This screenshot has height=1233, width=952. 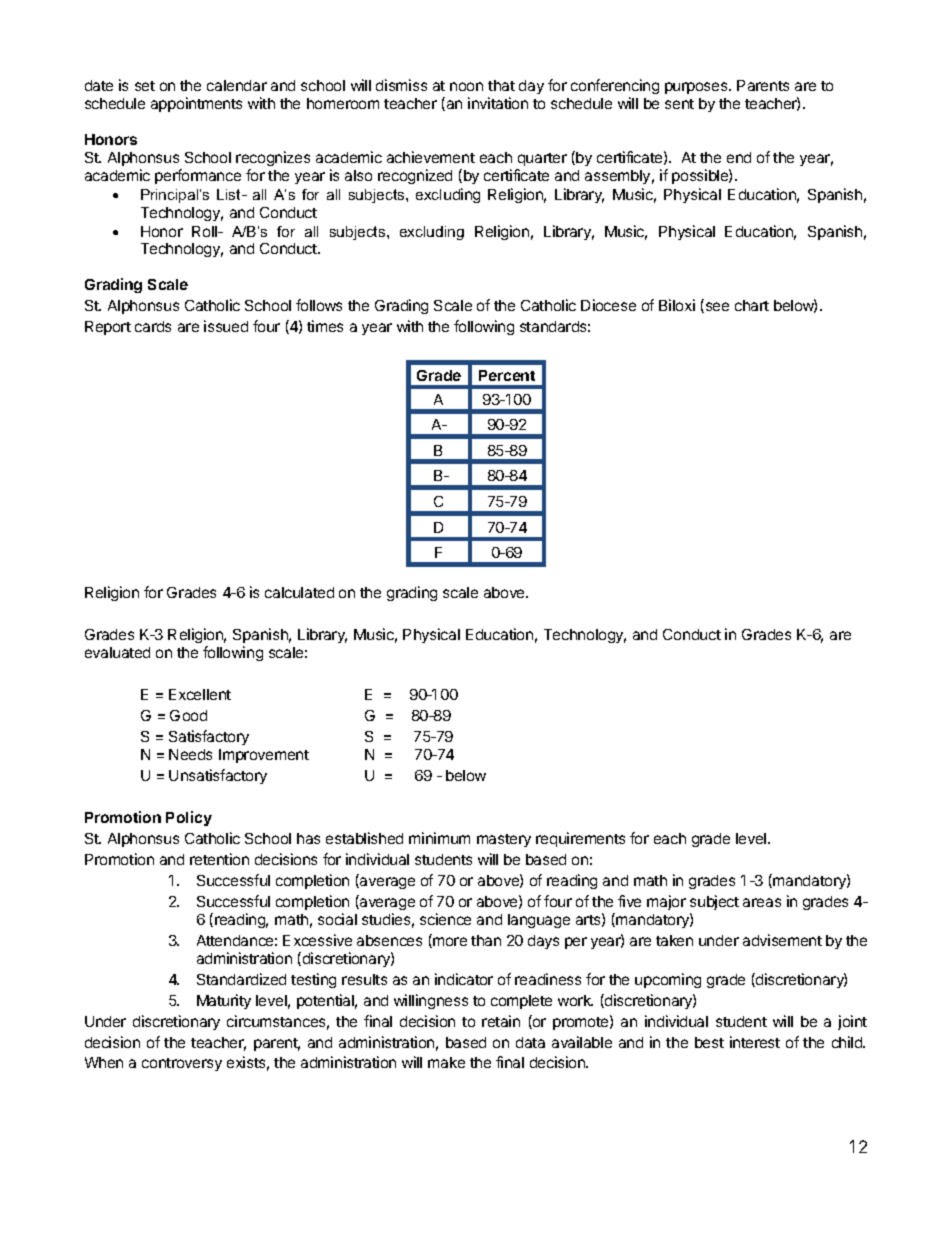 I want to click on Excellent, so click(x=200, y=694).
